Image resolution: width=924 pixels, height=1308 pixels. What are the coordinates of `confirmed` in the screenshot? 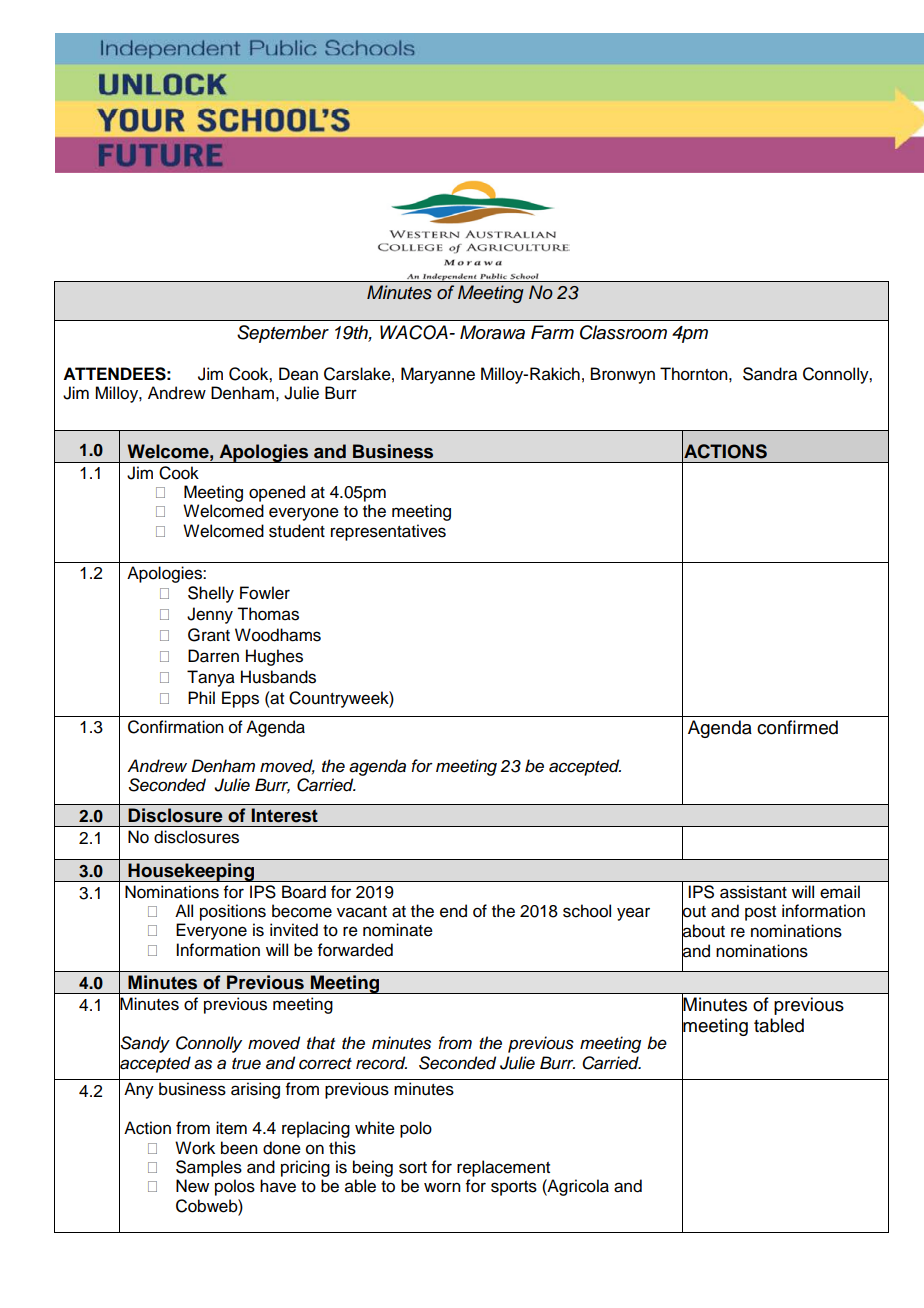 It's located at (797, 727).
